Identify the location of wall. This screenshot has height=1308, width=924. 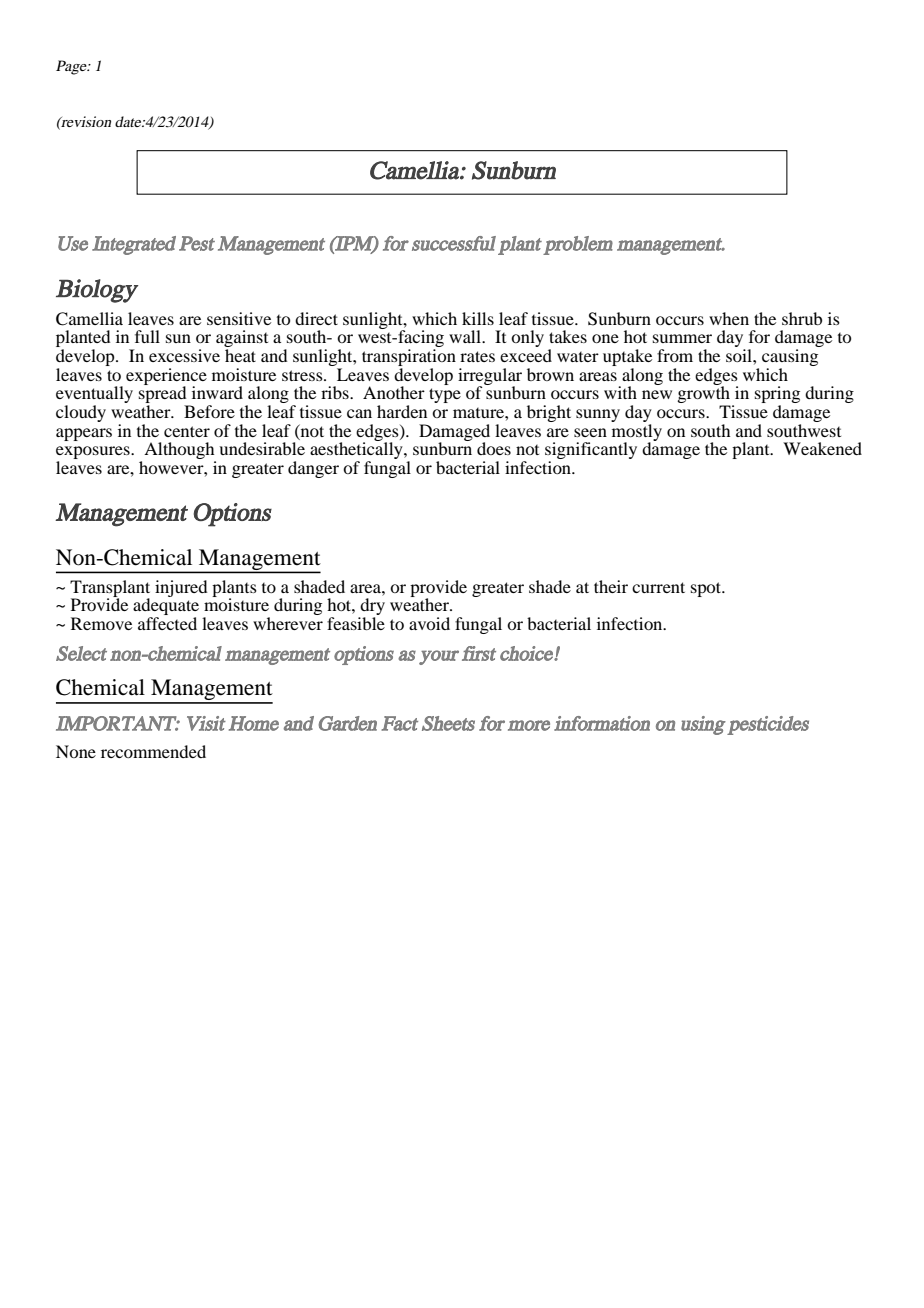
(466, 336).
